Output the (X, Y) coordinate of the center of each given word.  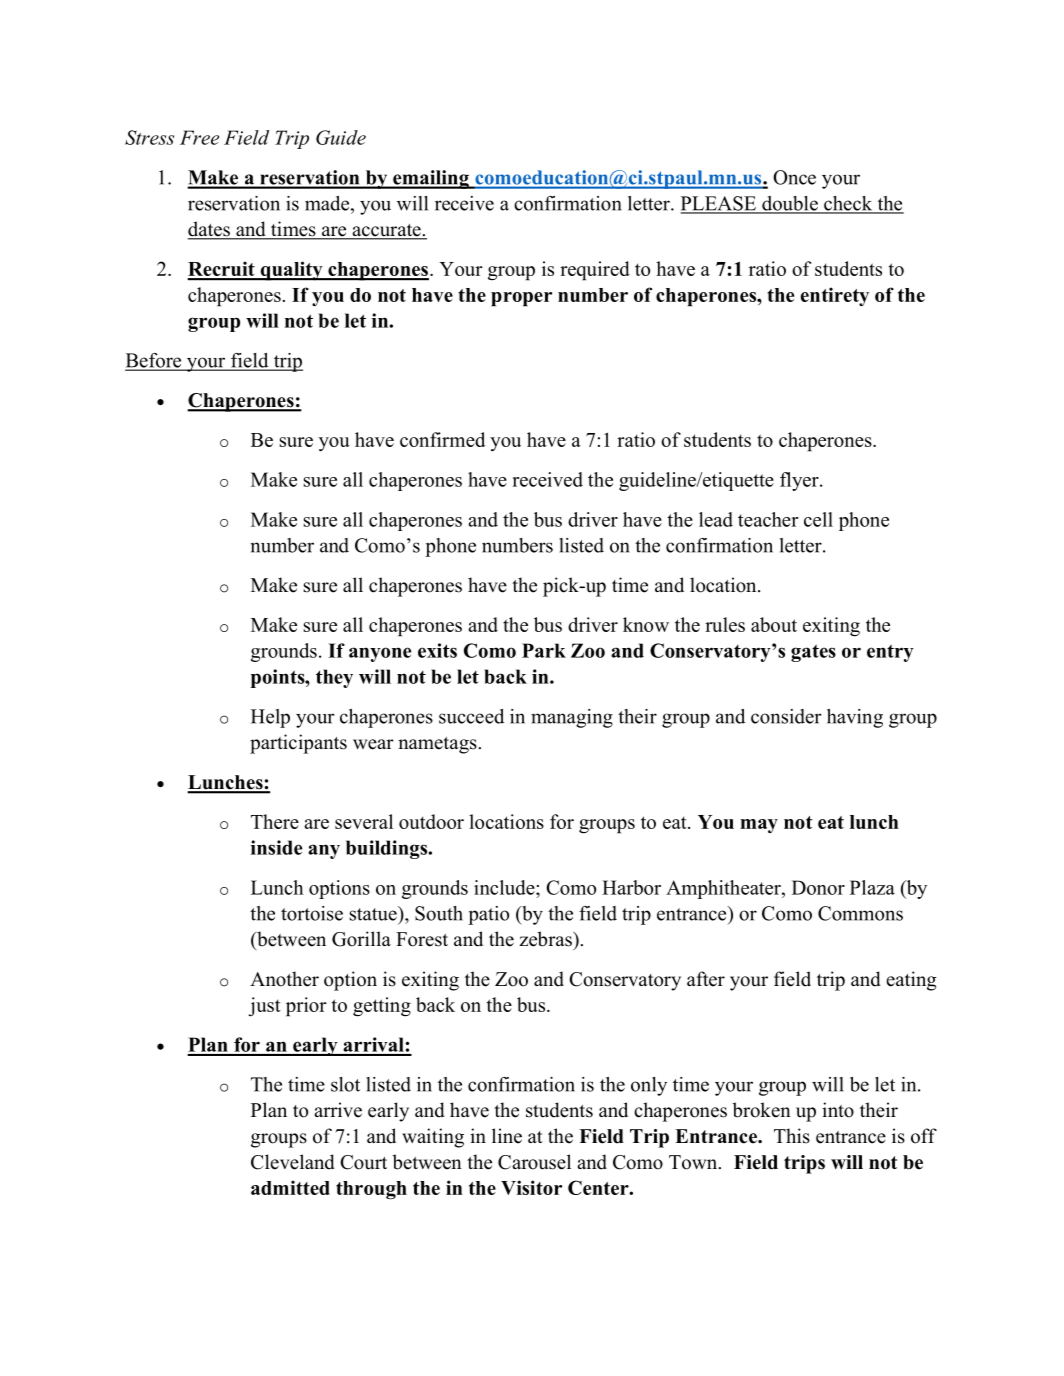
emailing (431, 179)
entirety (835, 296)
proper (521, 299)
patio (488, 915)
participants (298, 744)
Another (284, 979)
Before (154, 361)
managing (572, 718)
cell (818, 519)
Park (544, 650)
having (855, 718)
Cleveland (293, 1162)
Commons (860, 913)
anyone (380, 654)
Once (794, 177)
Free (199, 137)
